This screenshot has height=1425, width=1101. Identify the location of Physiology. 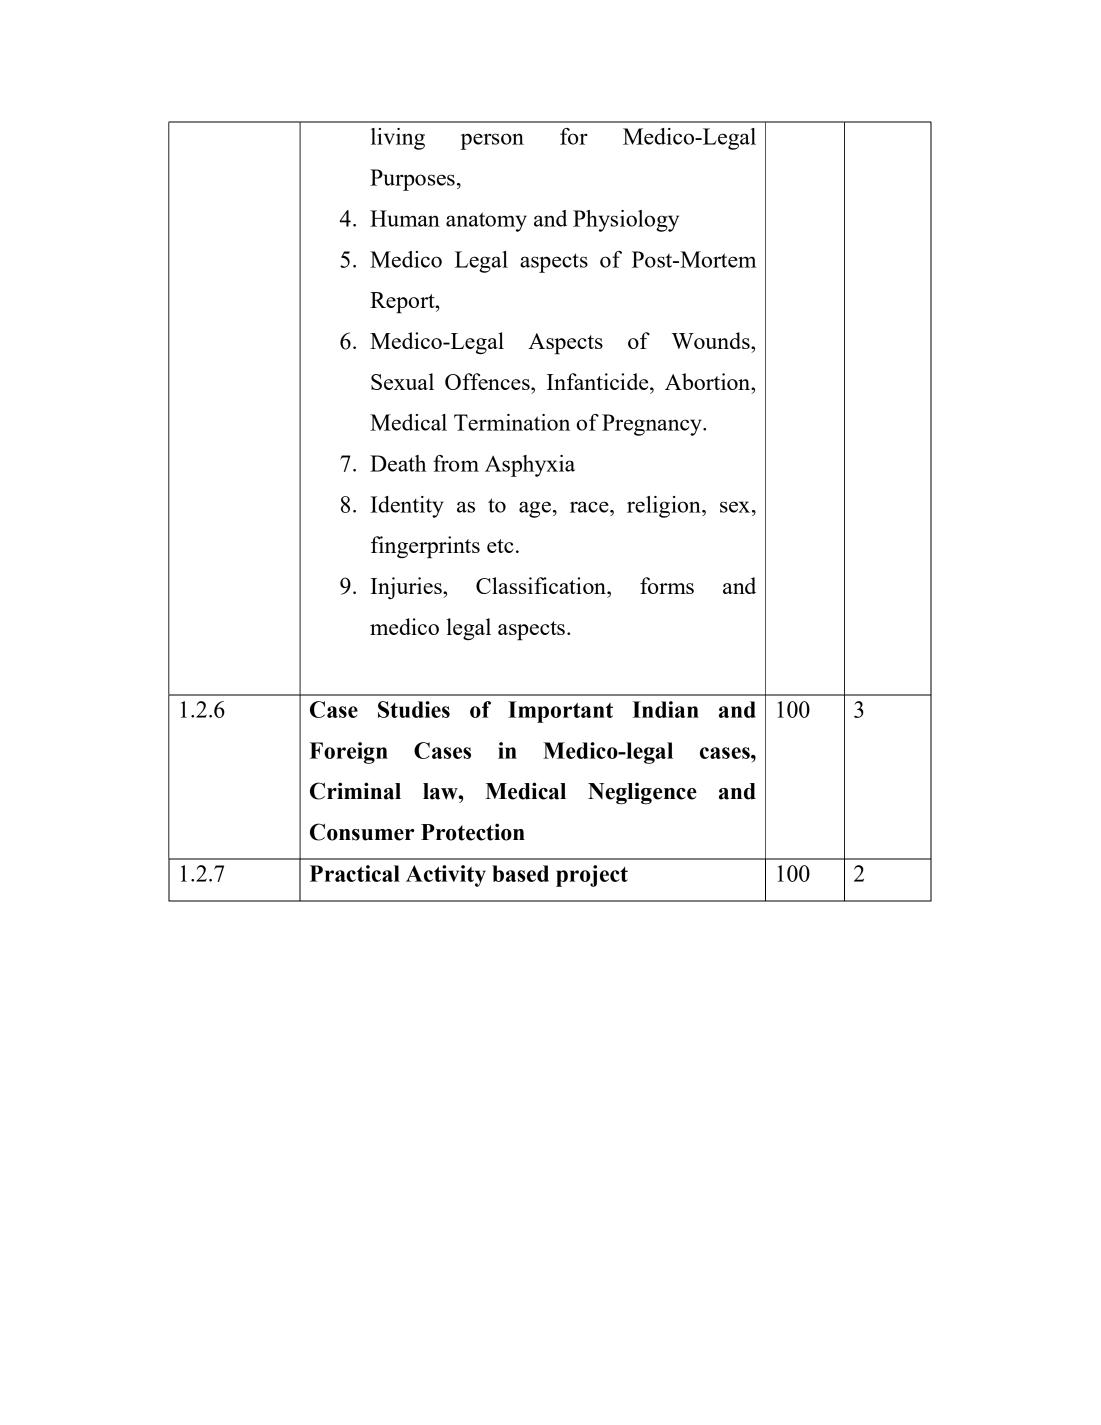
(626, 221).
